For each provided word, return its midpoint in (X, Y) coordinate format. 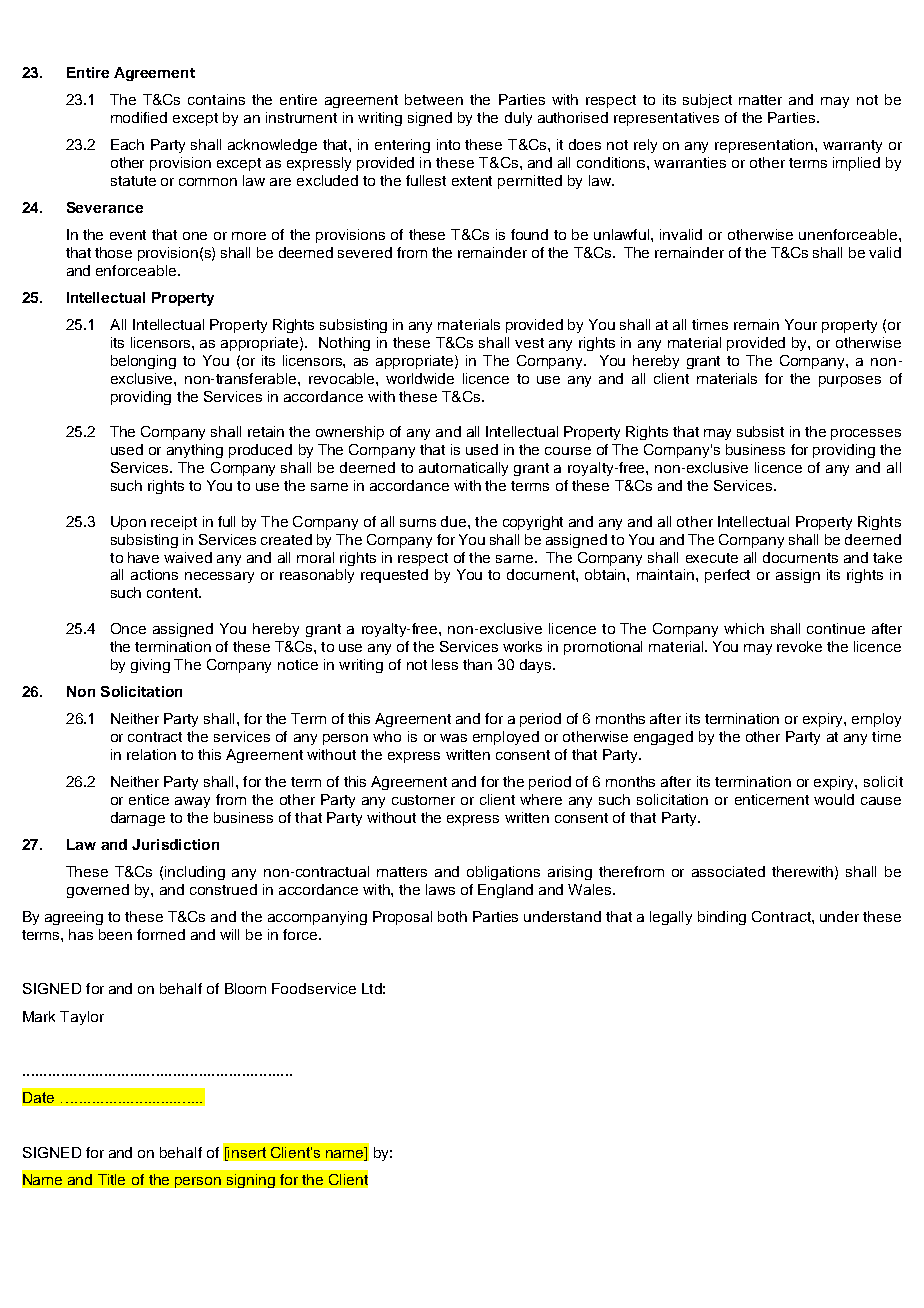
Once (128, 628)
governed (98, 891)
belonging (143, 362)
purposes (850, 381)
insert (246, 1152)
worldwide (420, 378)
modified (139, 117)
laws (440, 889)
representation (765, 146)
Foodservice (314, 988)
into (448, 144)
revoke (799, 646)
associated (728, 871)
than (477, 664)
